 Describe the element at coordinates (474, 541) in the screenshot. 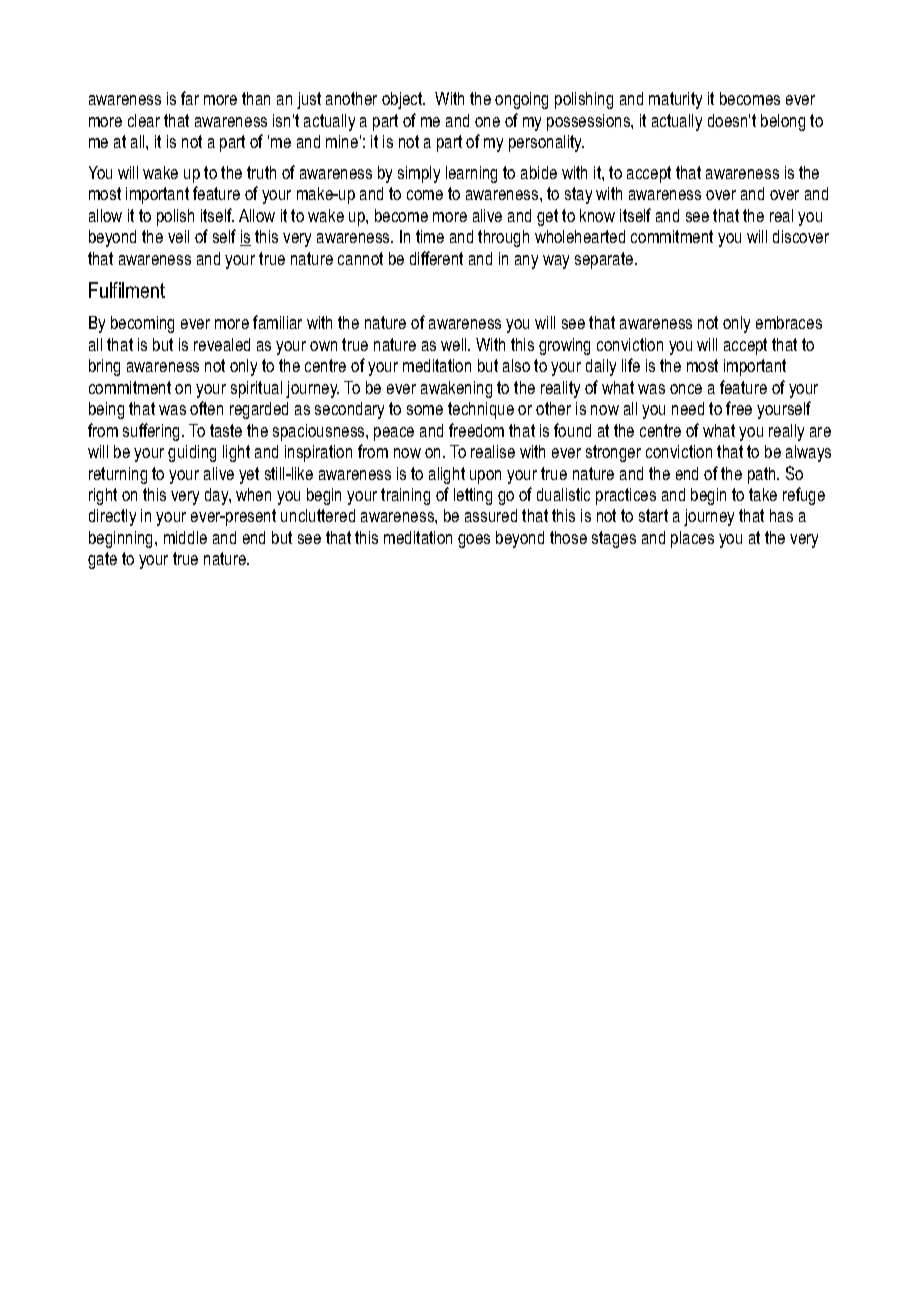

I see `goes` at that location.
